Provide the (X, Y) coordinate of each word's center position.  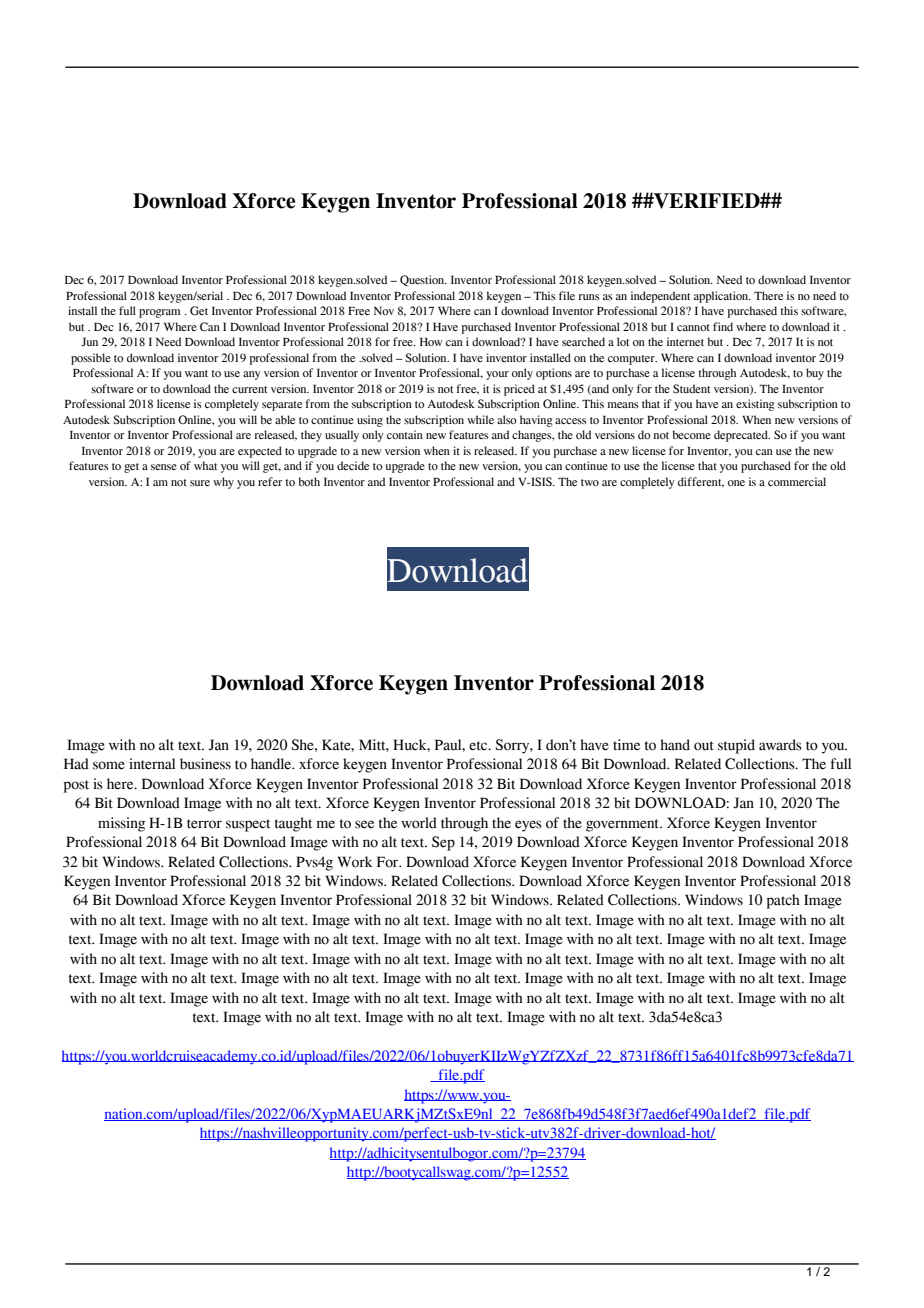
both (309, 481)
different (701, 482)
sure (200, 483)
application (722, 297)
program (159, 313)
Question (423, 280)
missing (121, 824)
